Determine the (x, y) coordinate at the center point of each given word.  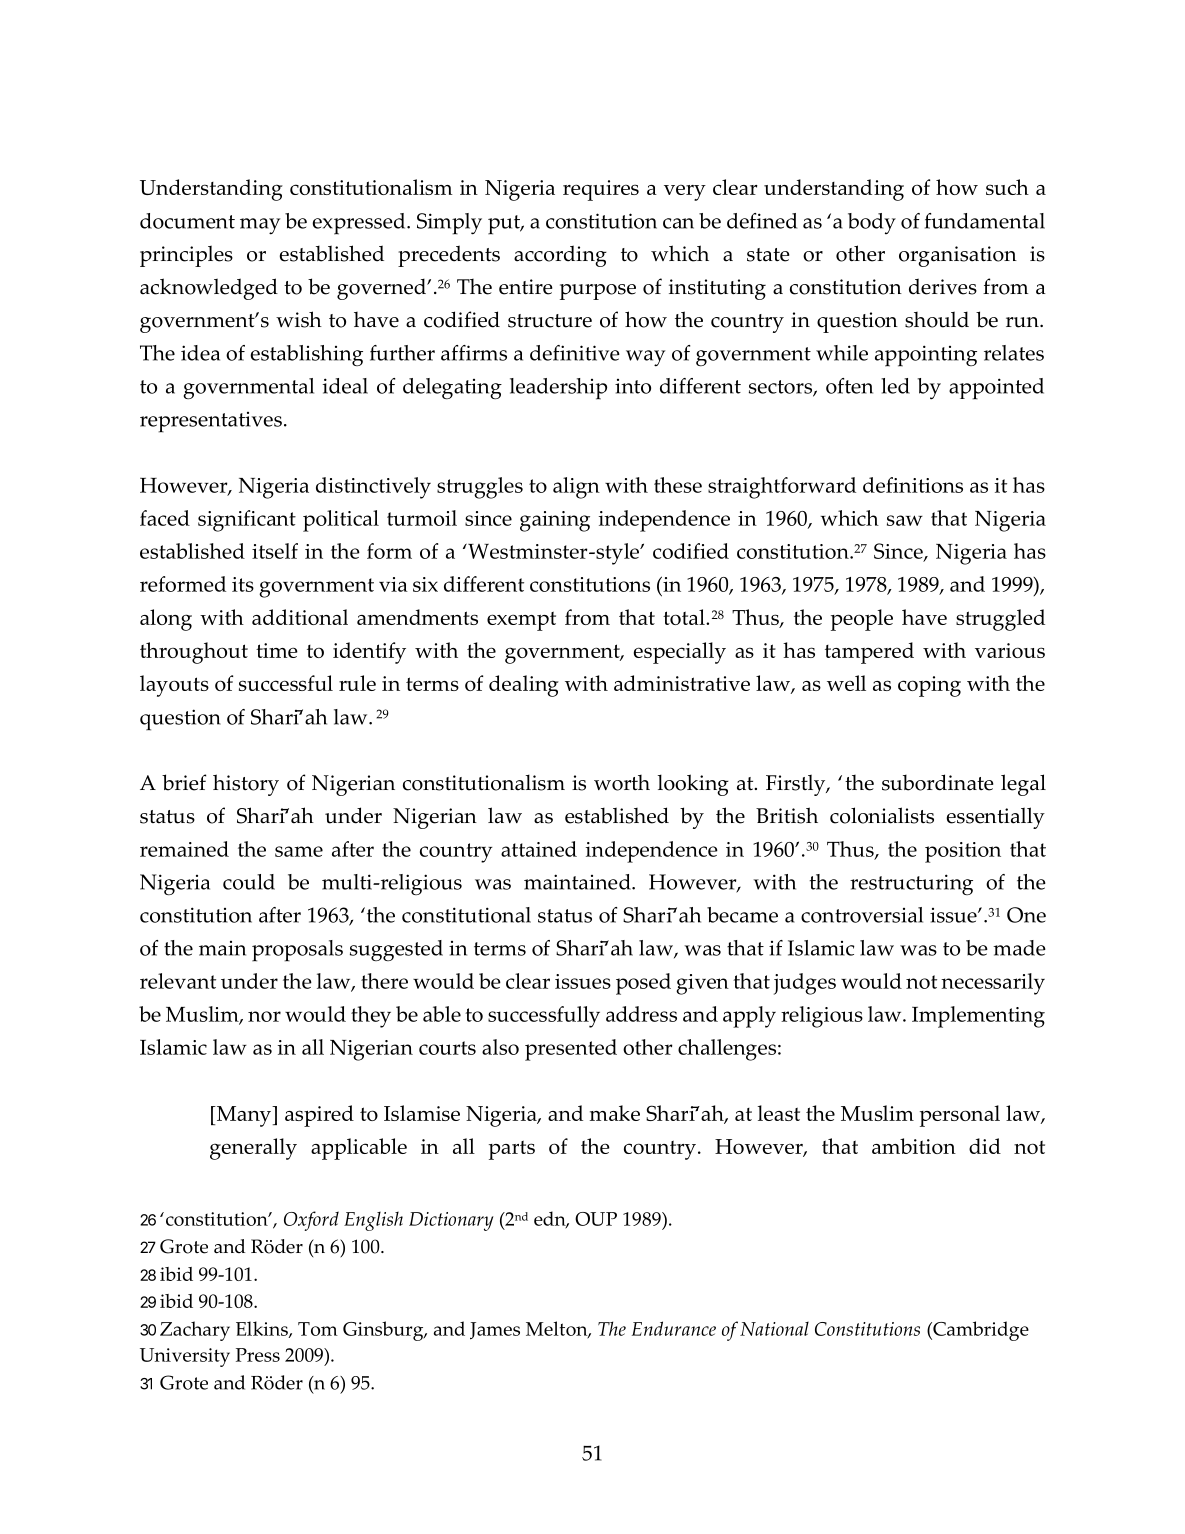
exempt (521, 621)
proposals (297, 951)
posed (643, 984)
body (872, 223)
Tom (318, 1329)
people (862, 620)
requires (601, 190)
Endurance (674, 1328)
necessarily (993, 984)
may (260, 226)
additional (300, 617)
